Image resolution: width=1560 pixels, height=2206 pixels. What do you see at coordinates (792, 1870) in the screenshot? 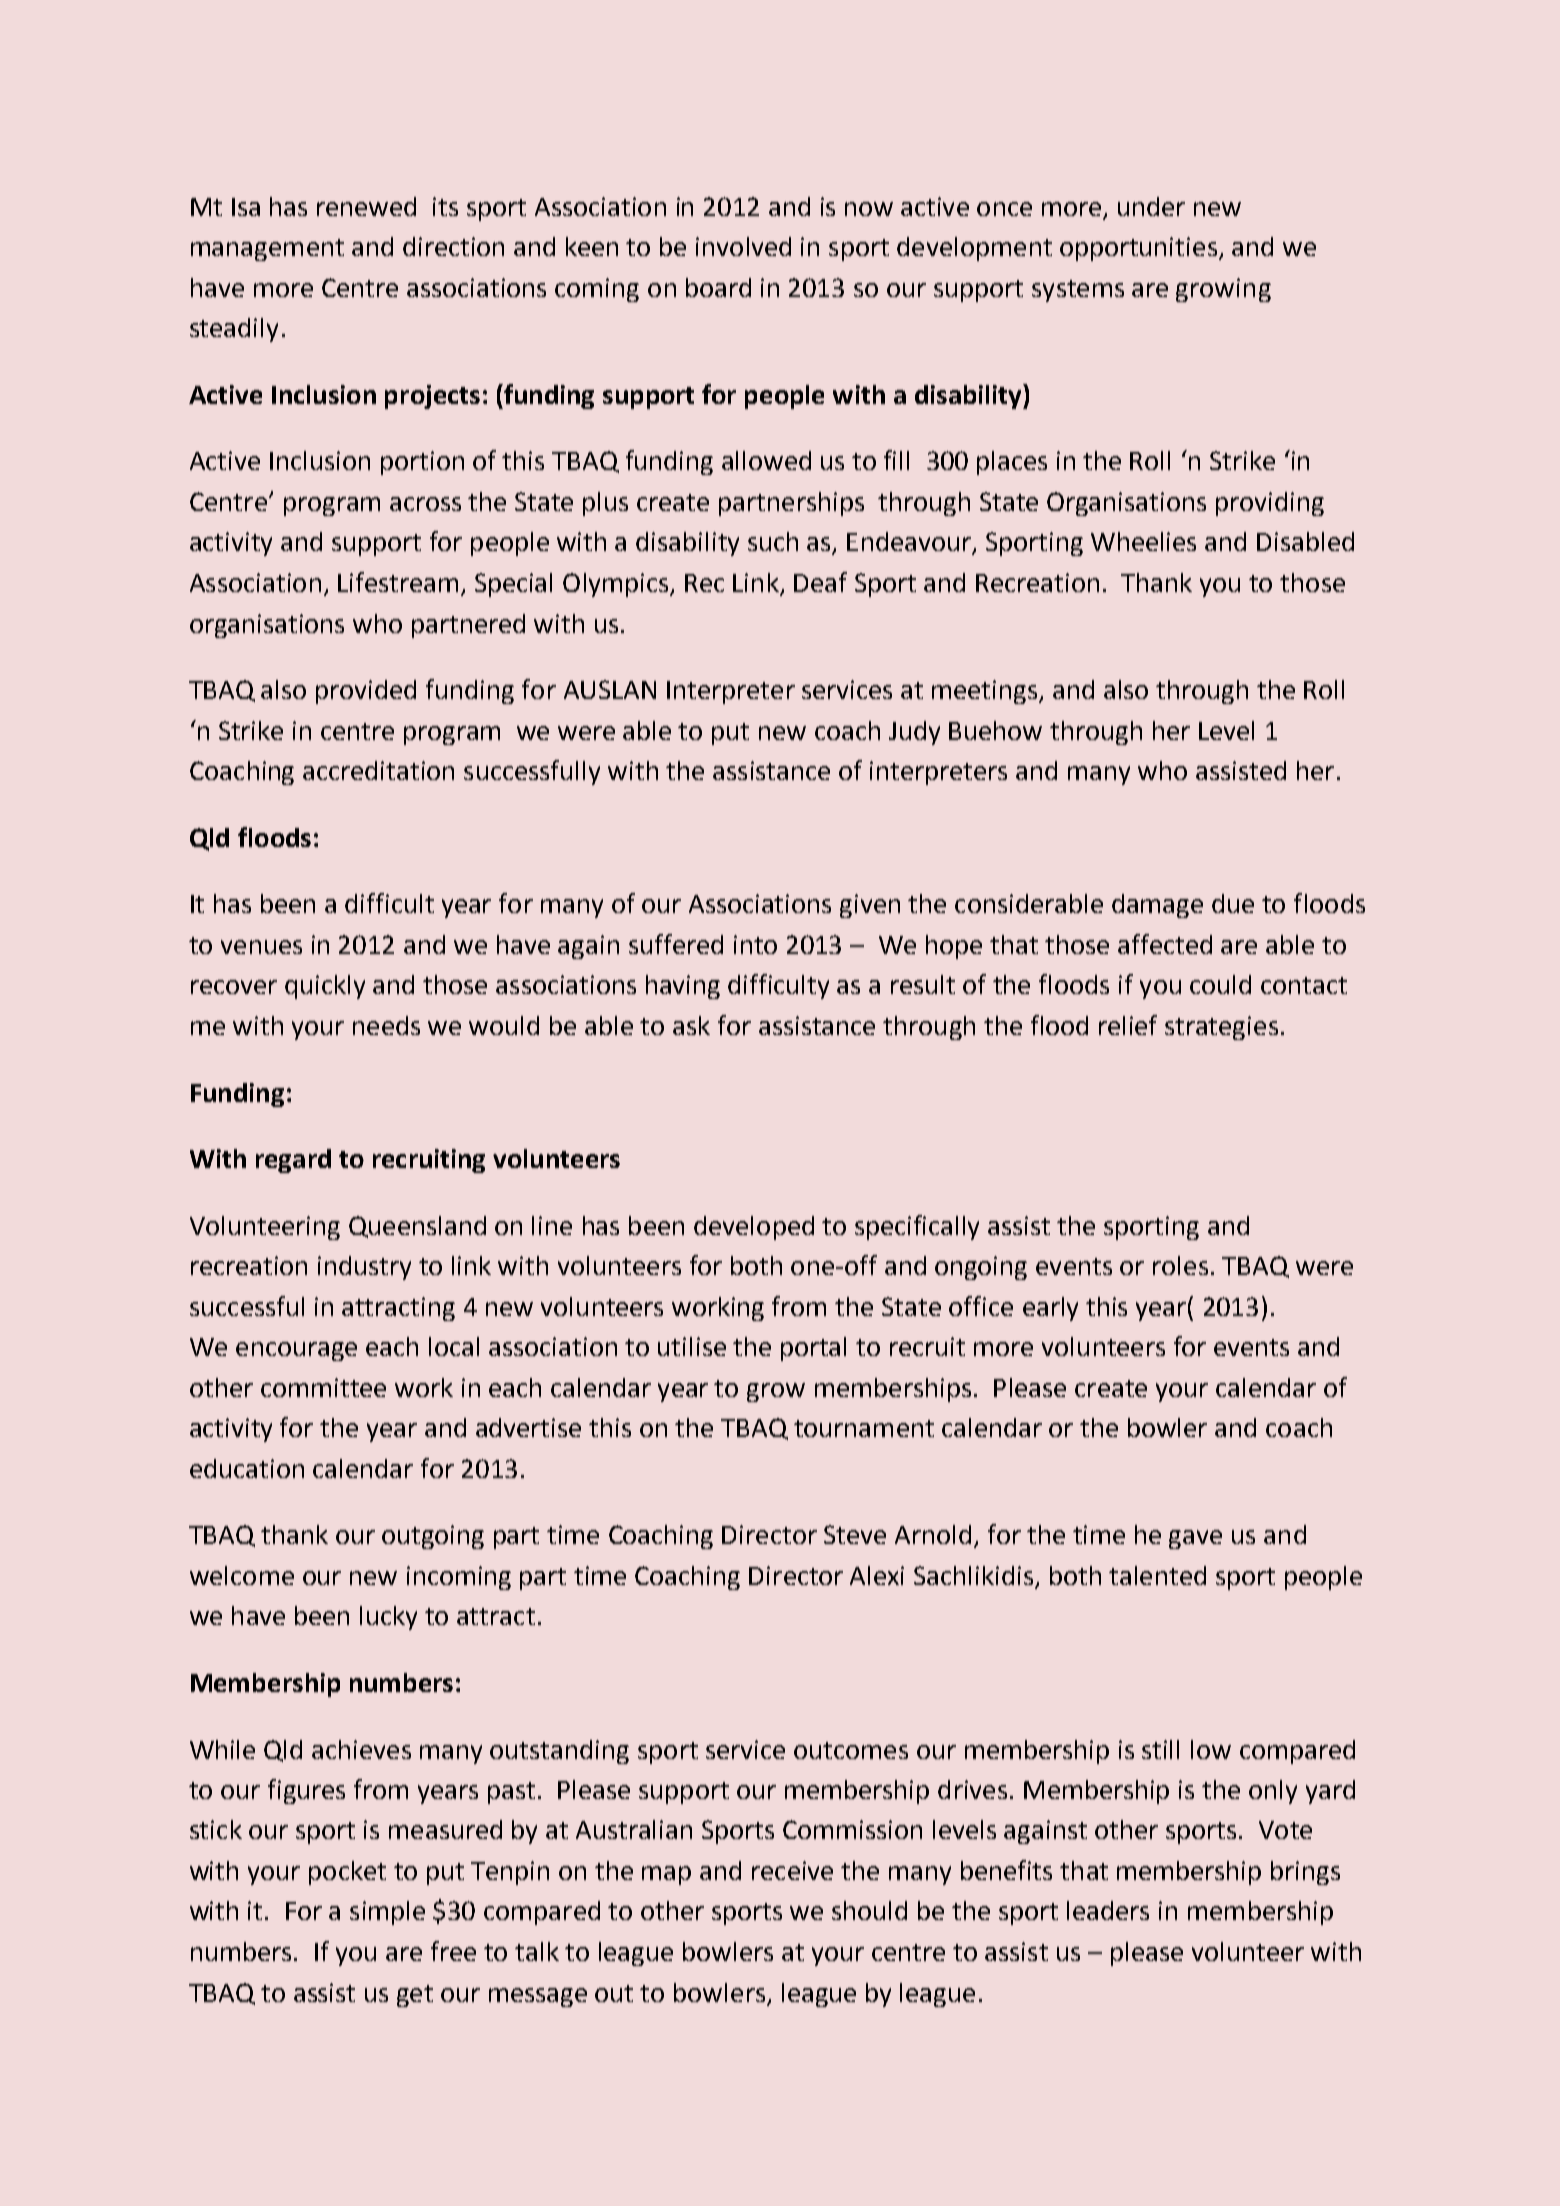
I see `receive` at bounding box center [792, 1870].
